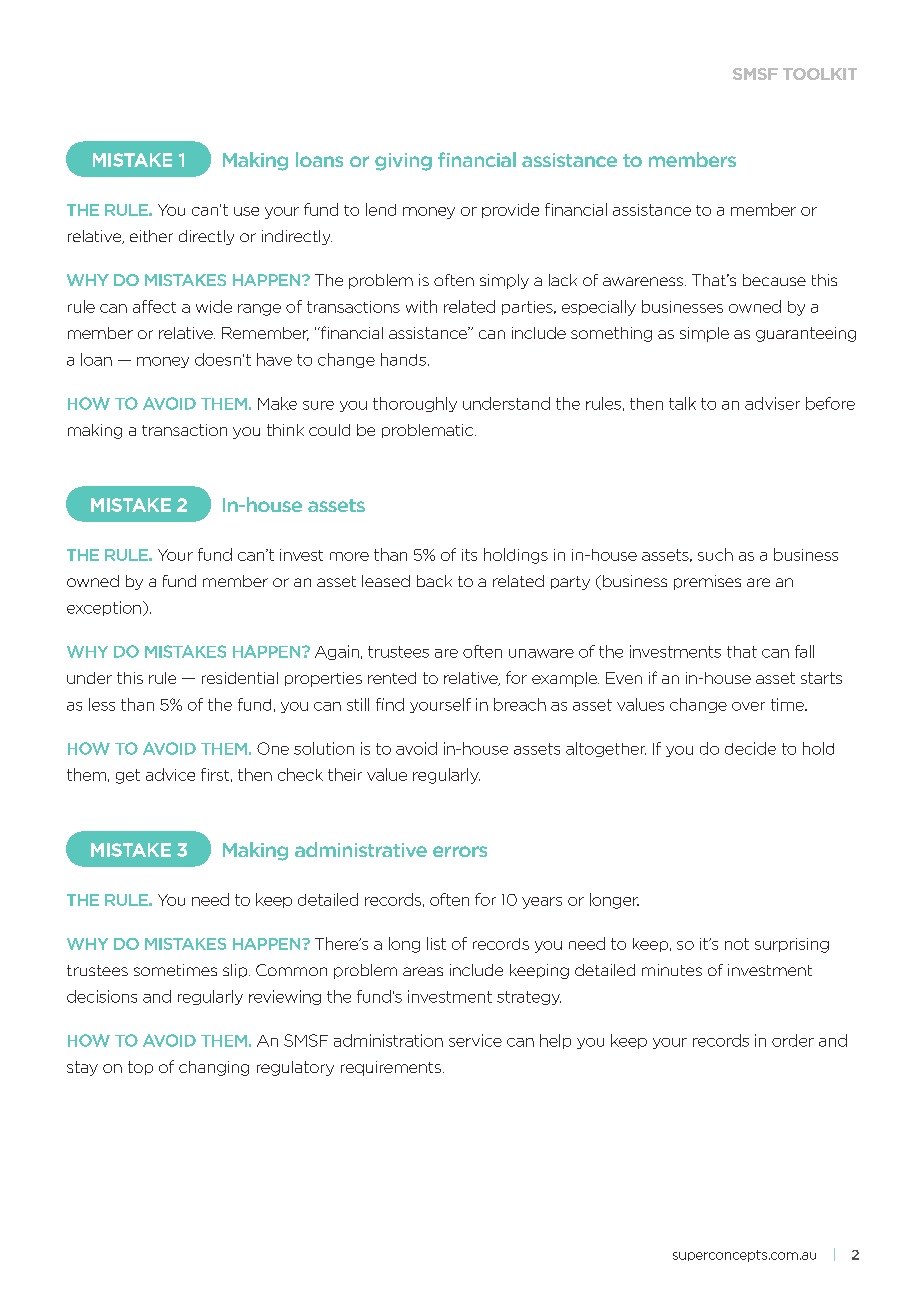  Describe the element at coordinates (793, 1040) in the screenshot. I see `order` at that location.
